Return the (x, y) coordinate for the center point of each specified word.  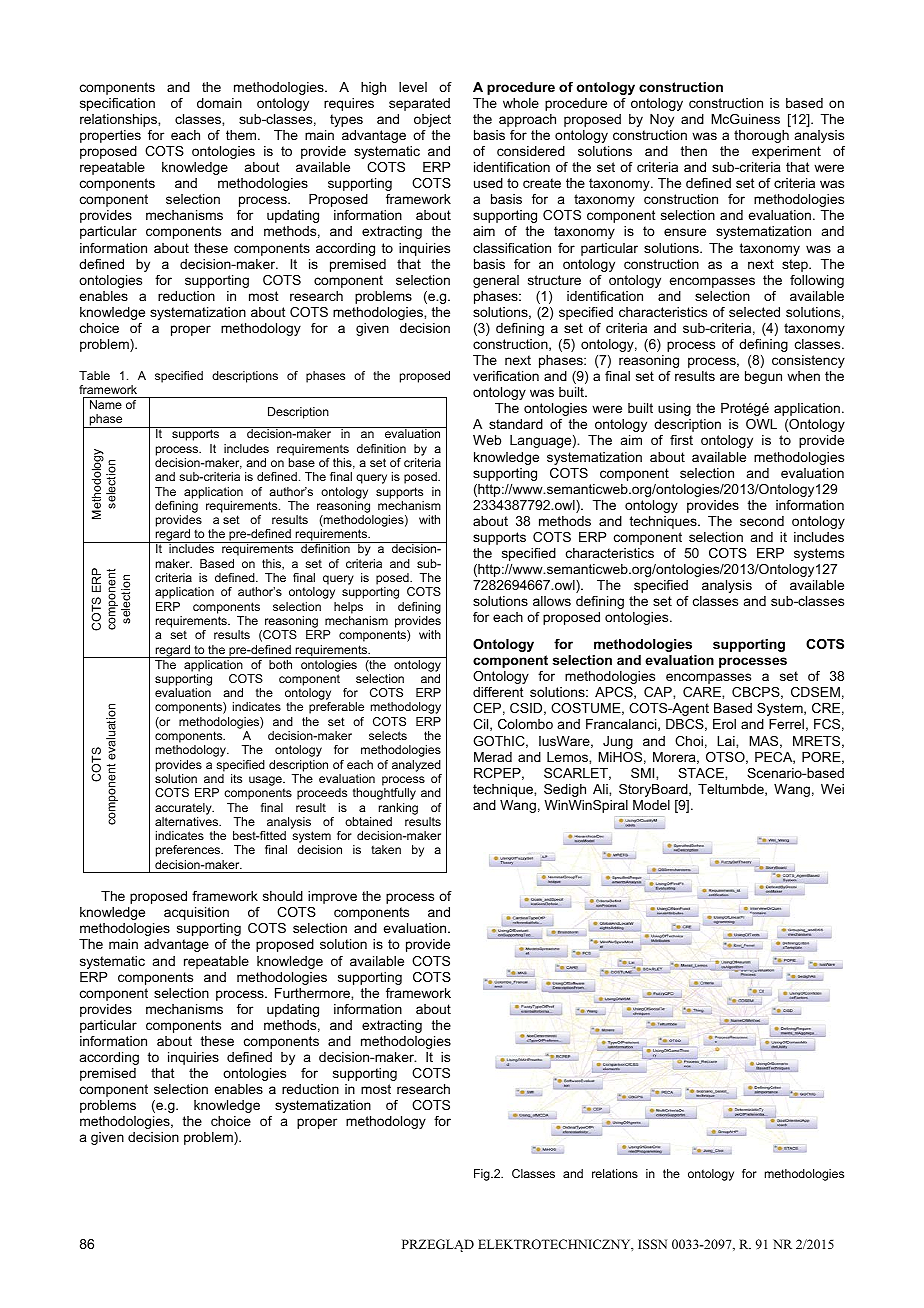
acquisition (196, 913)
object (432, 120)
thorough (761, 136)
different (498, 692)
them (241, 135)
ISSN (652, 1244)
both (280, 664)
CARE (703, 692)
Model (651, 805)
